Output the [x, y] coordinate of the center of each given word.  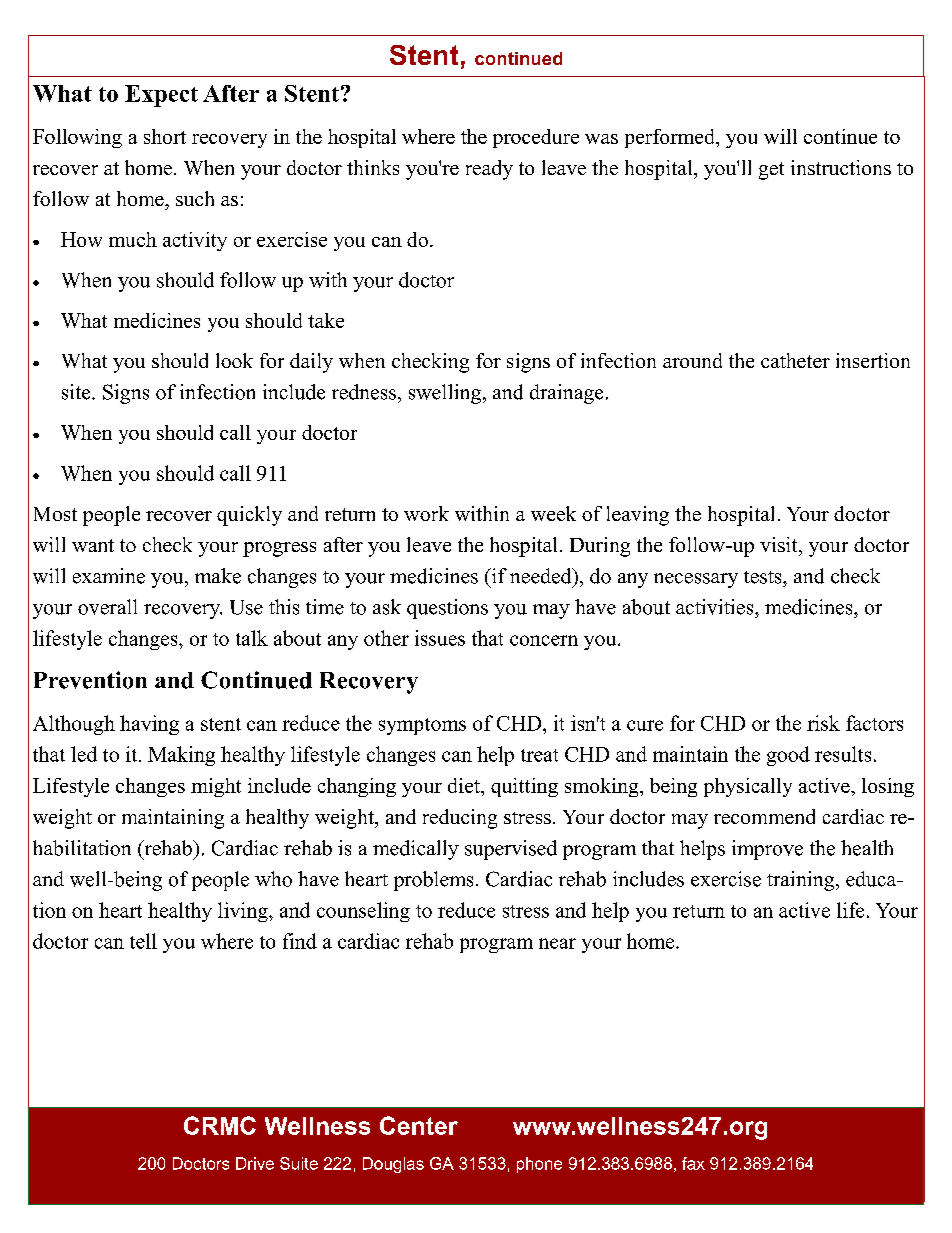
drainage [566, 394]
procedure [536, 138]
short [165, 136]
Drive [255, 1163]
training [802, 881]
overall [107, 607]
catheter [795, 360]
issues [440, 638]
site [77, 392]
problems [433, 881]
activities [716, 607]
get [771, 171]
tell [143, 941]
